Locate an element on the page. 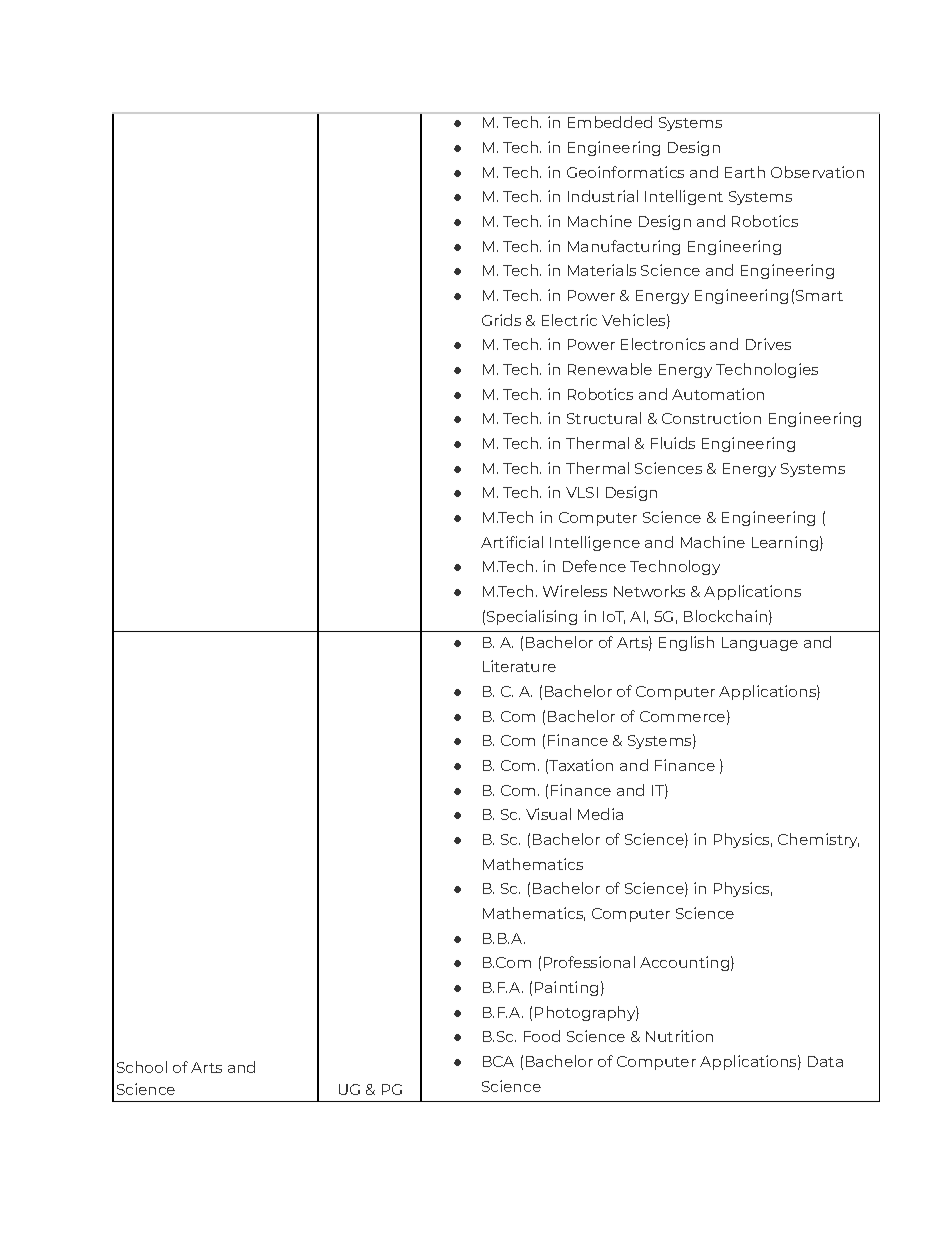 This image has width=952, height=1233. Visual is located at coordinates (548, 814).
